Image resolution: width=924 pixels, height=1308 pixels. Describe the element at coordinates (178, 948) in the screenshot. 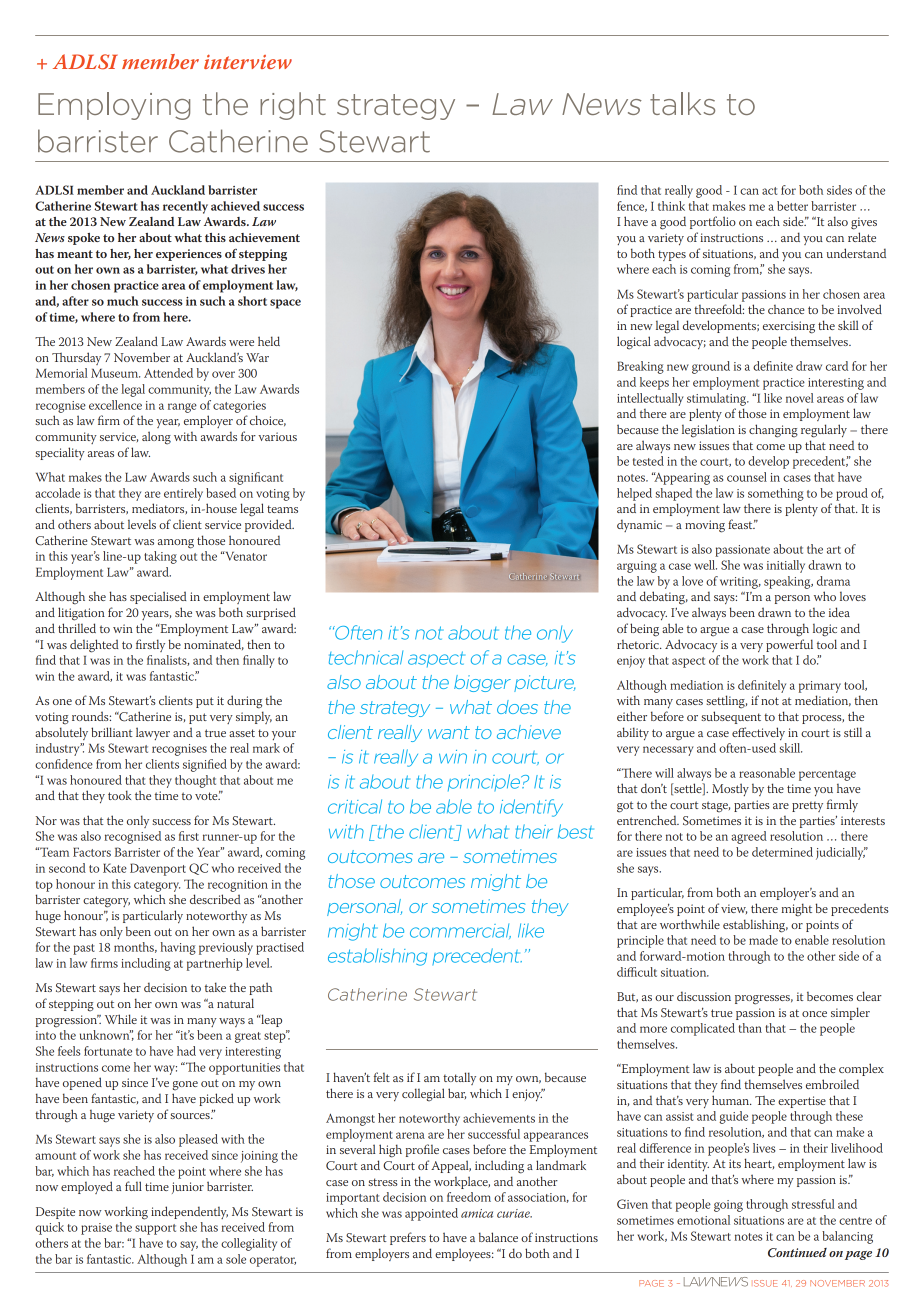

I see `having` at that location.
